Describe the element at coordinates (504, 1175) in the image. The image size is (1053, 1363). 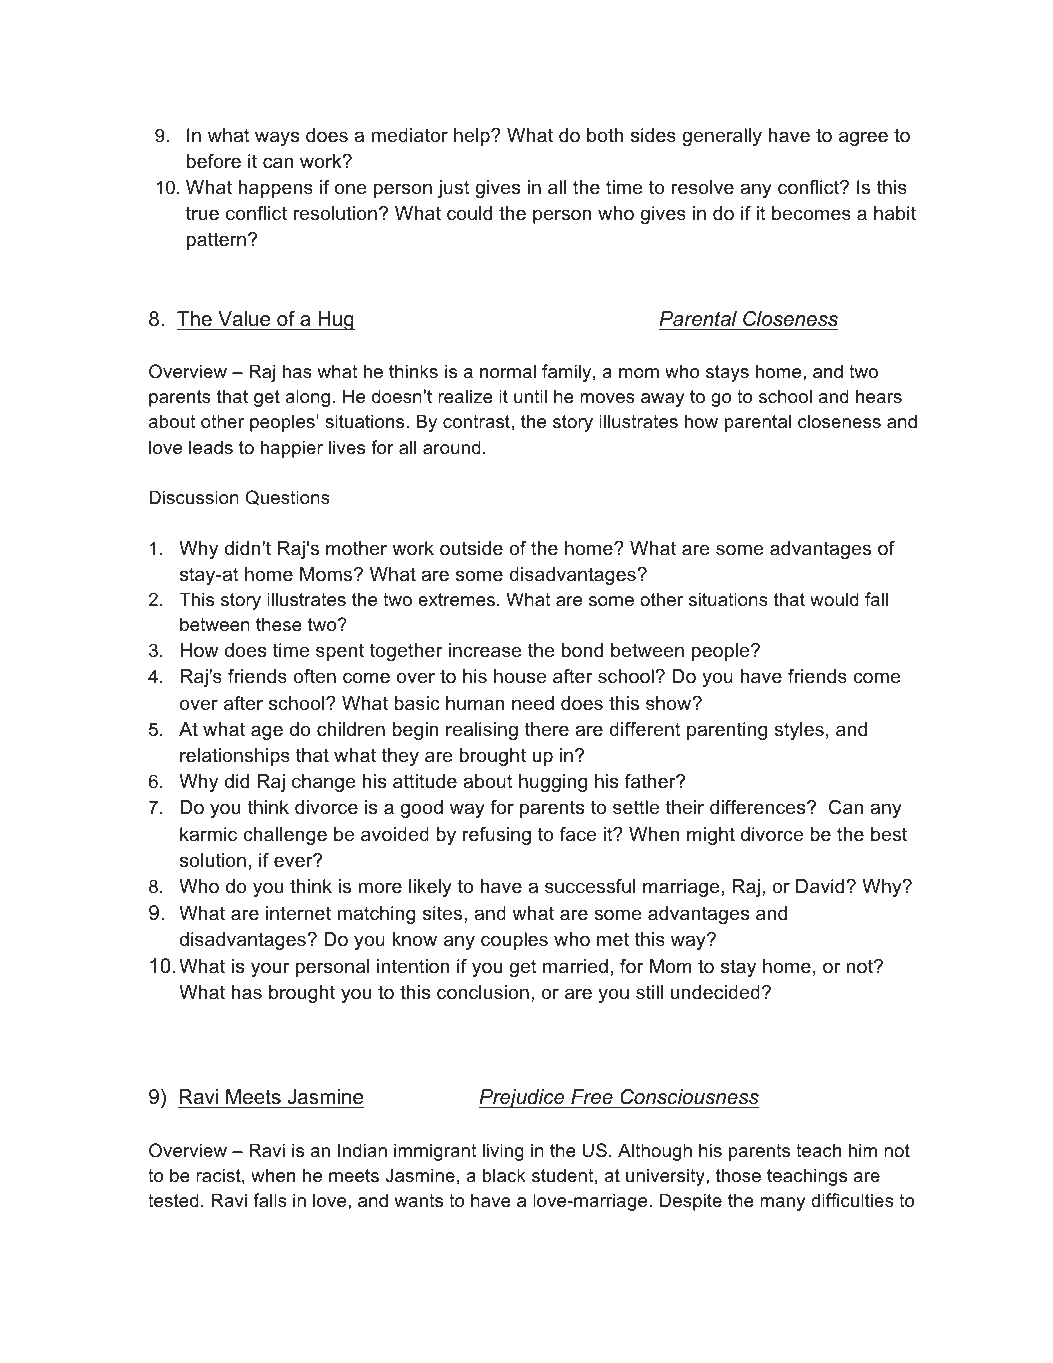
I see `black` at that location.
